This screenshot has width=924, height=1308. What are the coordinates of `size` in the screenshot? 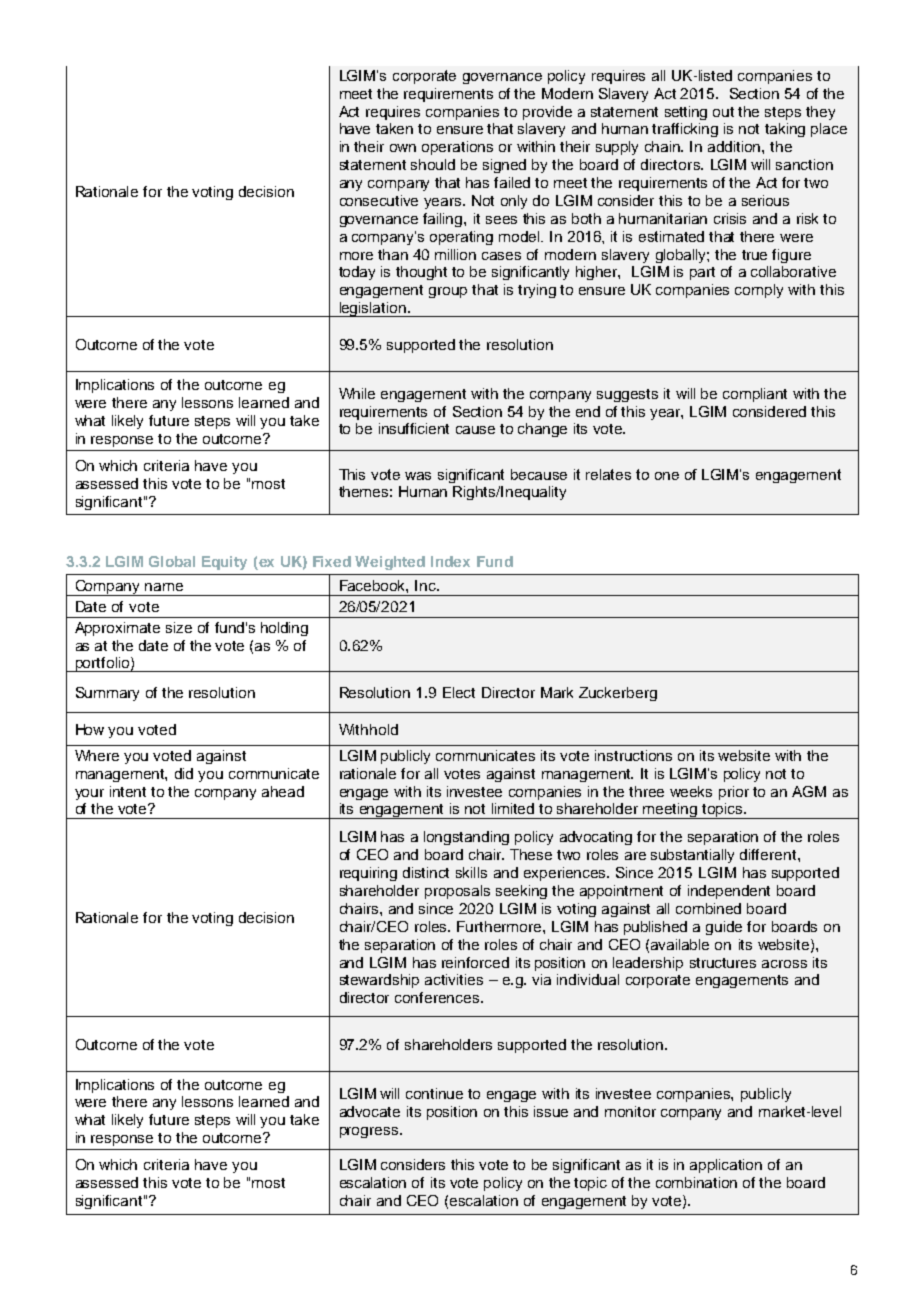 It's located at (179, 627).
